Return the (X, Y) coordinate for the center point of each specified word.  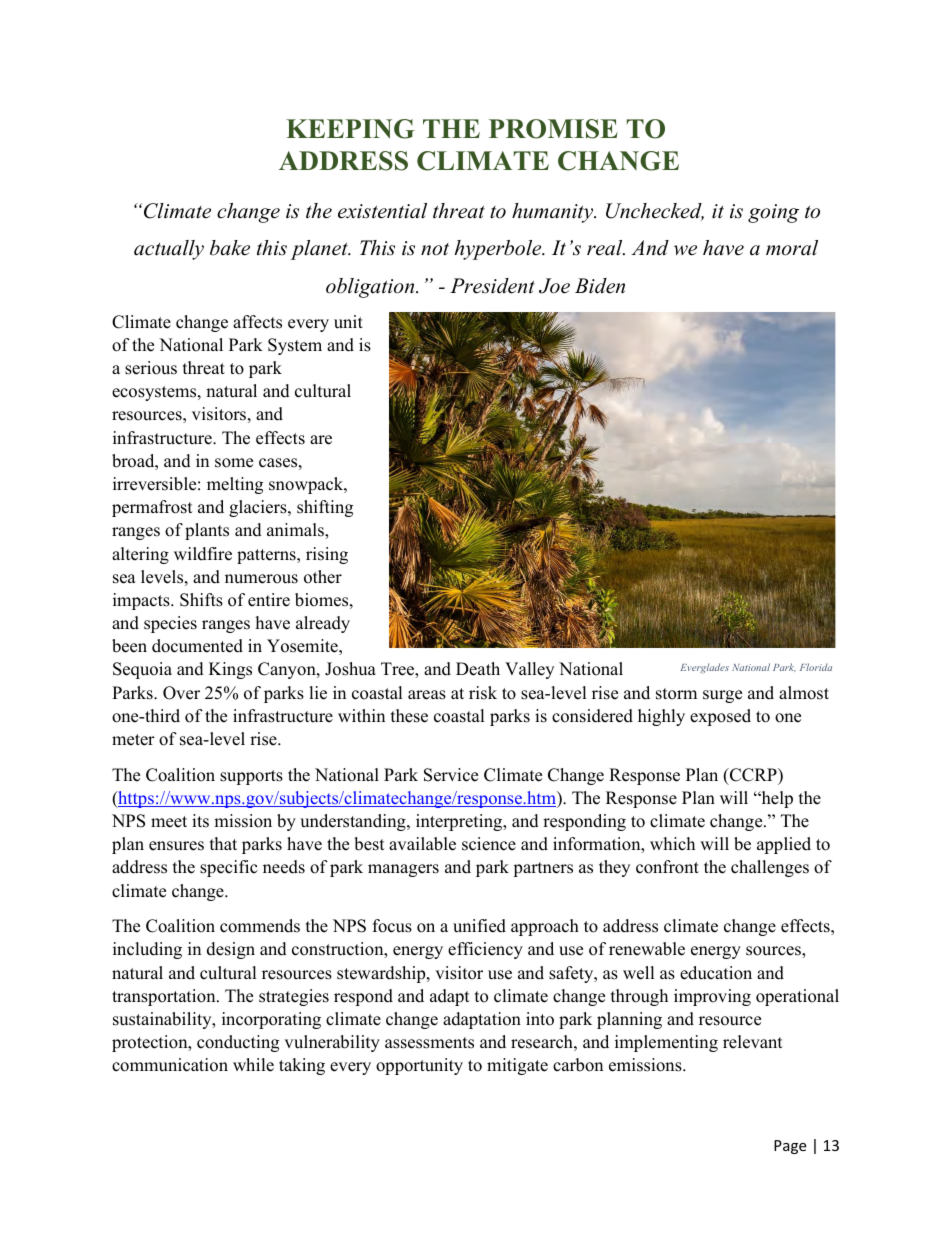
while (253, 1065)
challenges (770, 868)
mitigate (517, 1066)
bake (230, 248)
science (489, 844)
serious (151, 368)
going (773, 213)
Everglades (704, 668)
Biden (600, 286)
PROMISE (553, 129)
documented (197, 646)
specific (228, 868)
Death (478, 669)
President (492, 286)
